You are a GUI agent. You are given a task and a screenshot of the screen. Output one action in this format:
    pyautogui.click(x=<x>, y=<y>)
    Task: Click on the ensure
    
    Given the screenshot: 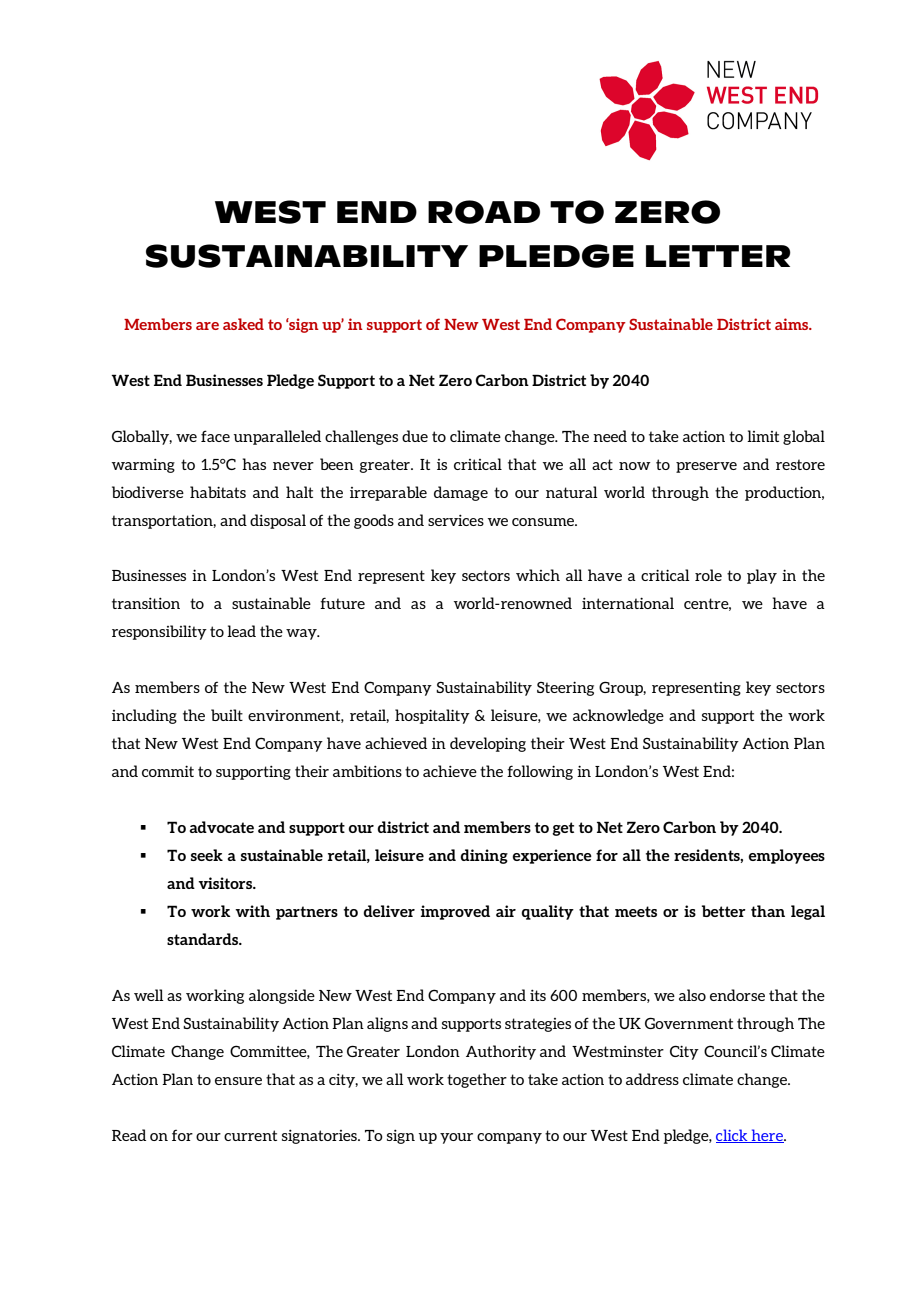 What is the action you would take?
    pyautogui.click(x=238, y=1081)
